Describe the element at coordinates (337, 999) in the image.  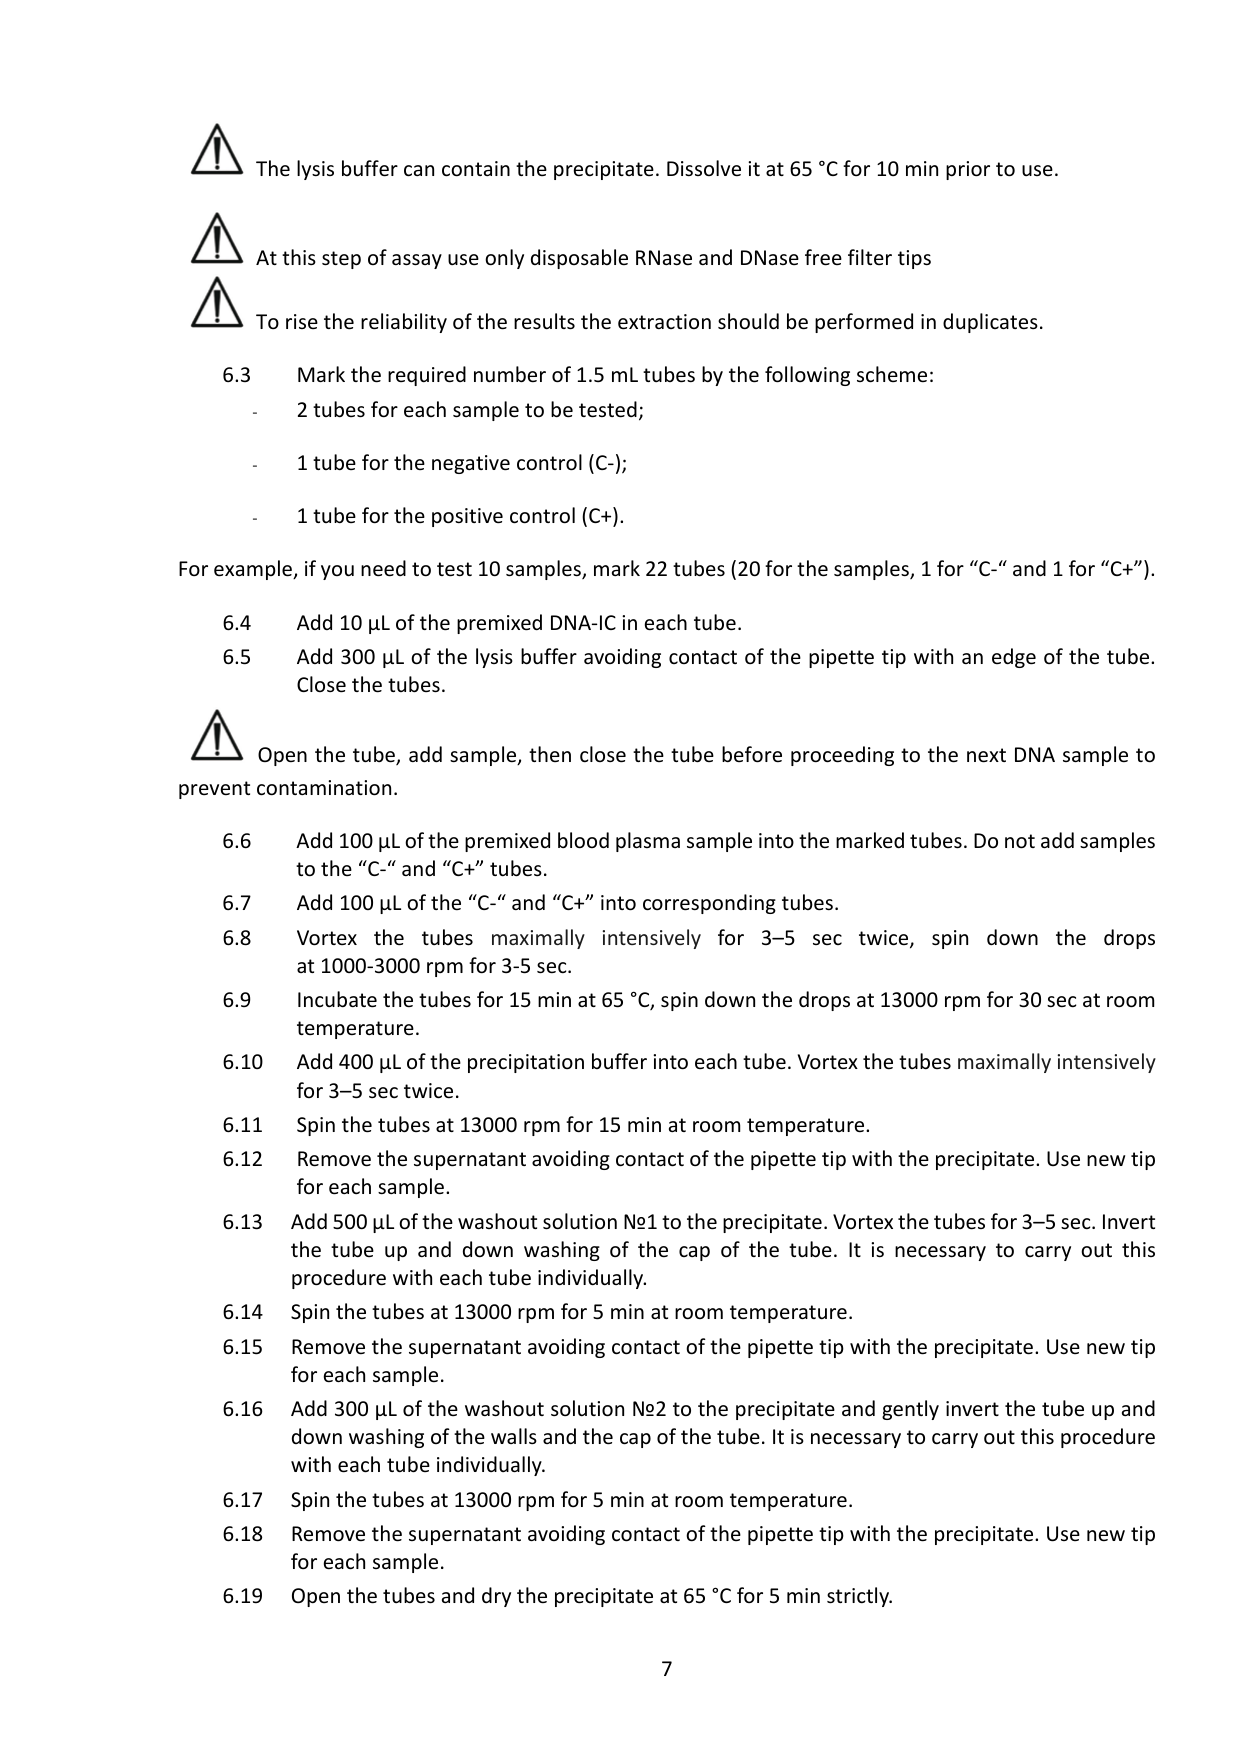
I see `Incubate` at that location.
